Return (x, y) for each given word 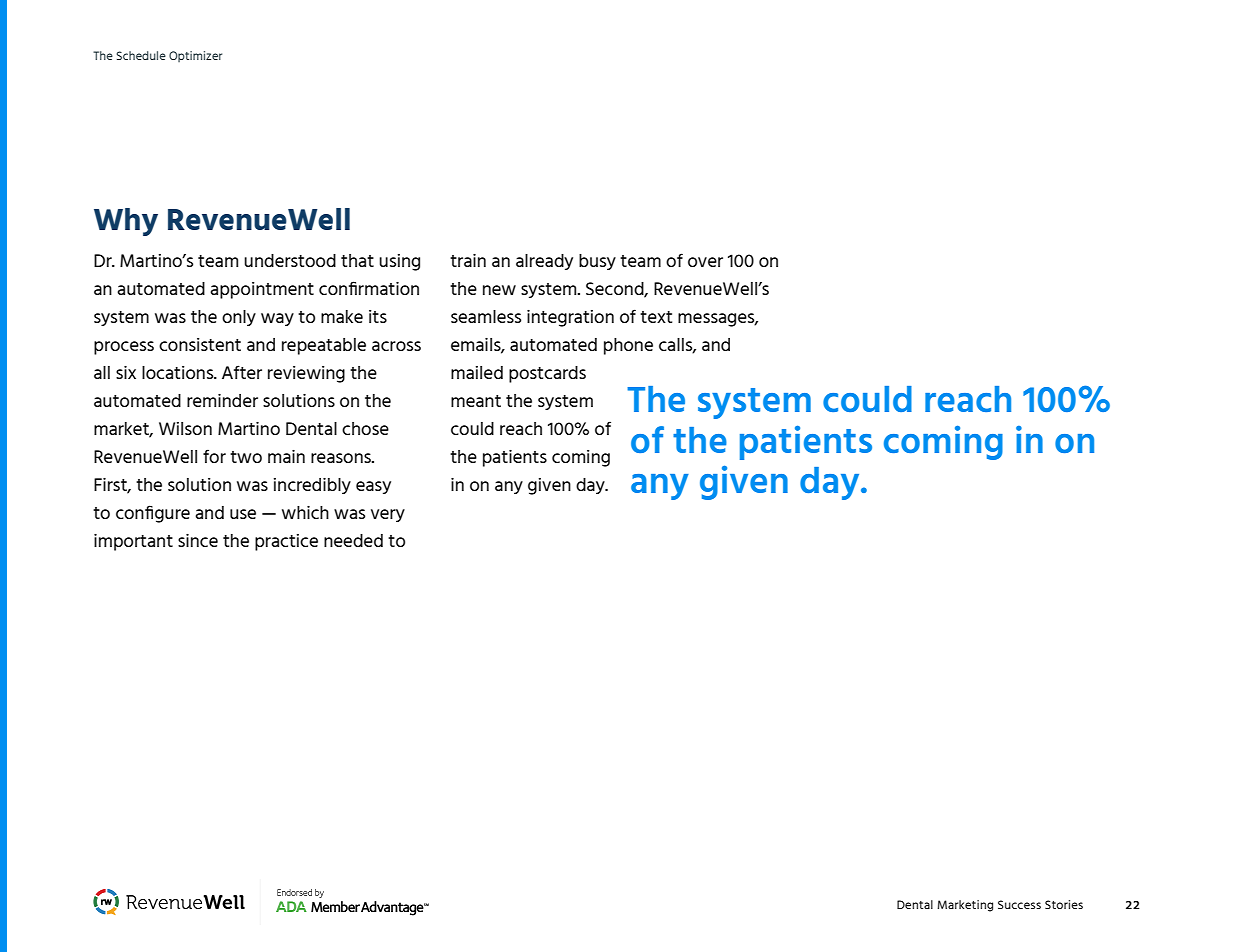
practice (286, 542)
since (198, 540)
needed (353, 540)
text (656, 317)
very (388, 515)
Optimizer (195, 56)
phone (628, 346)
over (705, 262)
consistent (200, 344)
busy (597, 262)
